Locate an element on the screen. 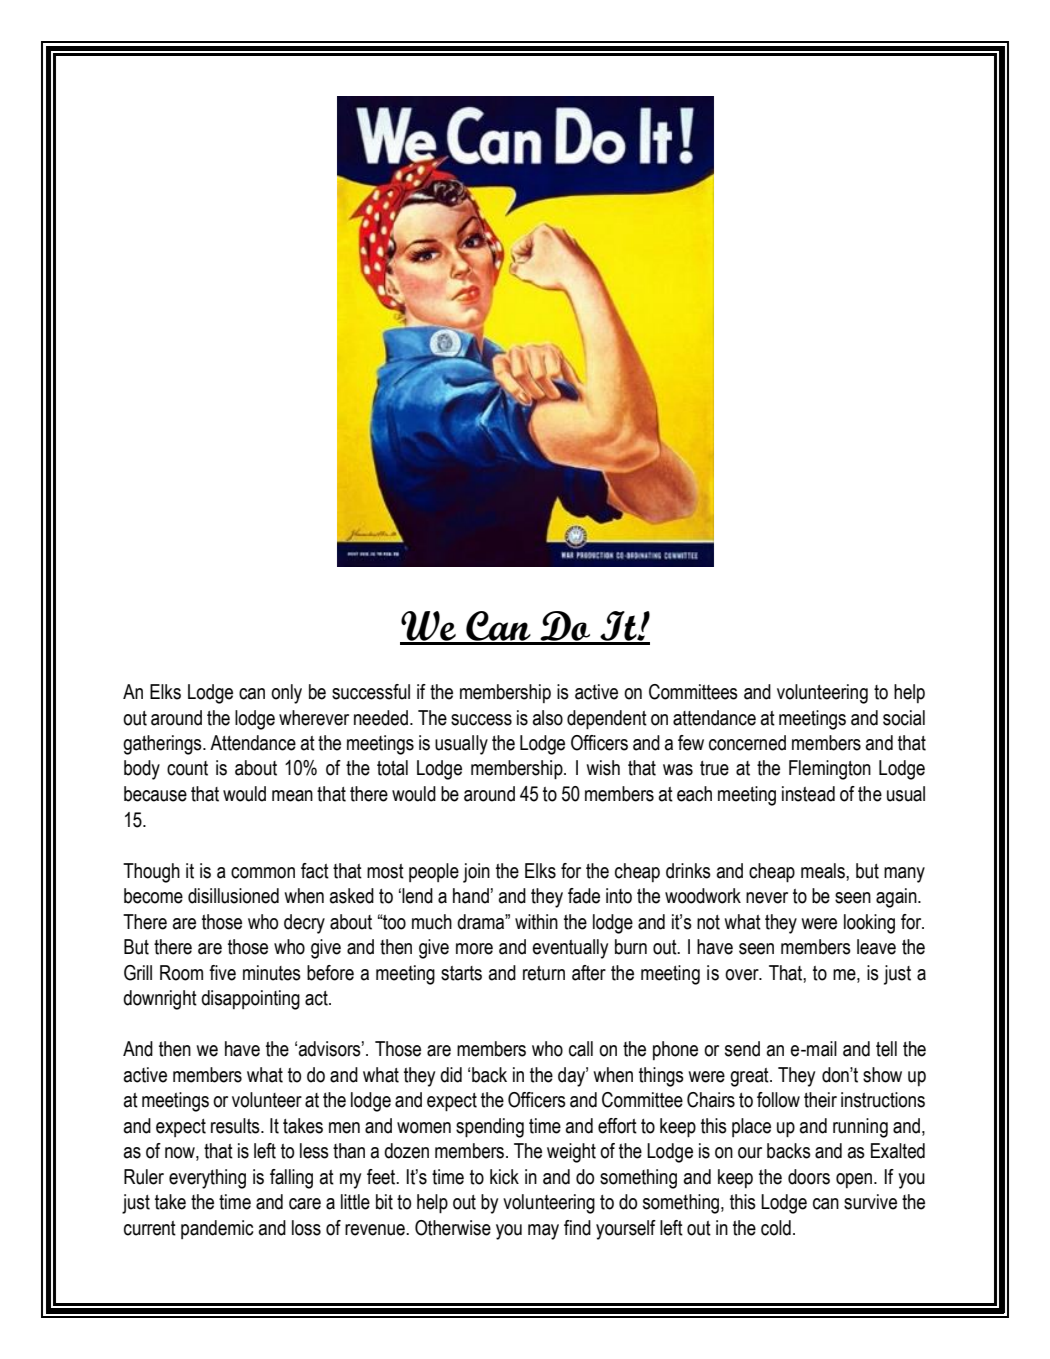 This screenshot has width=1050, height=1359. also is located at coordinates (548, 718).
